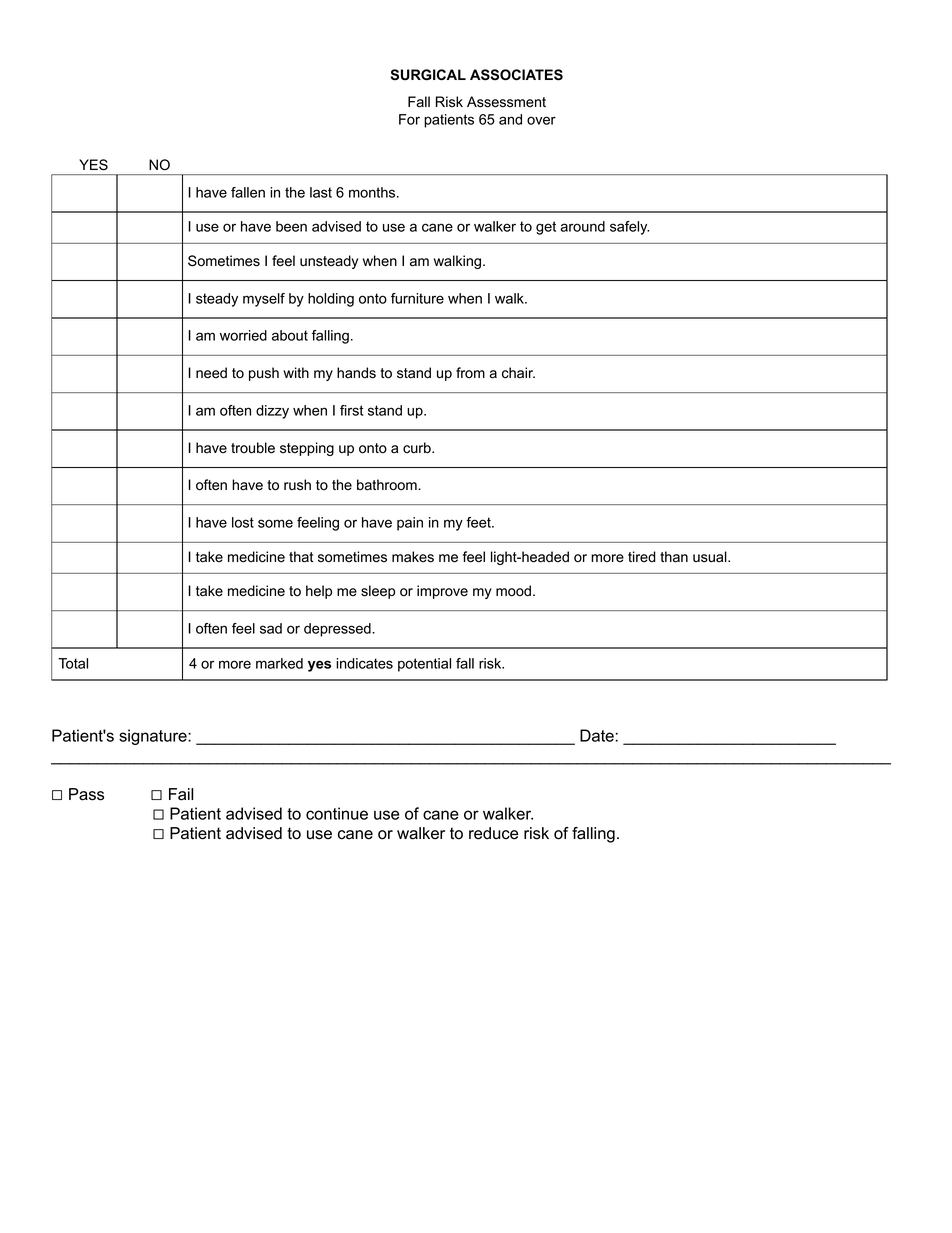 The height and width of the screenshot is (1233, 952). I want to click on Fail, so click(181, 794).
